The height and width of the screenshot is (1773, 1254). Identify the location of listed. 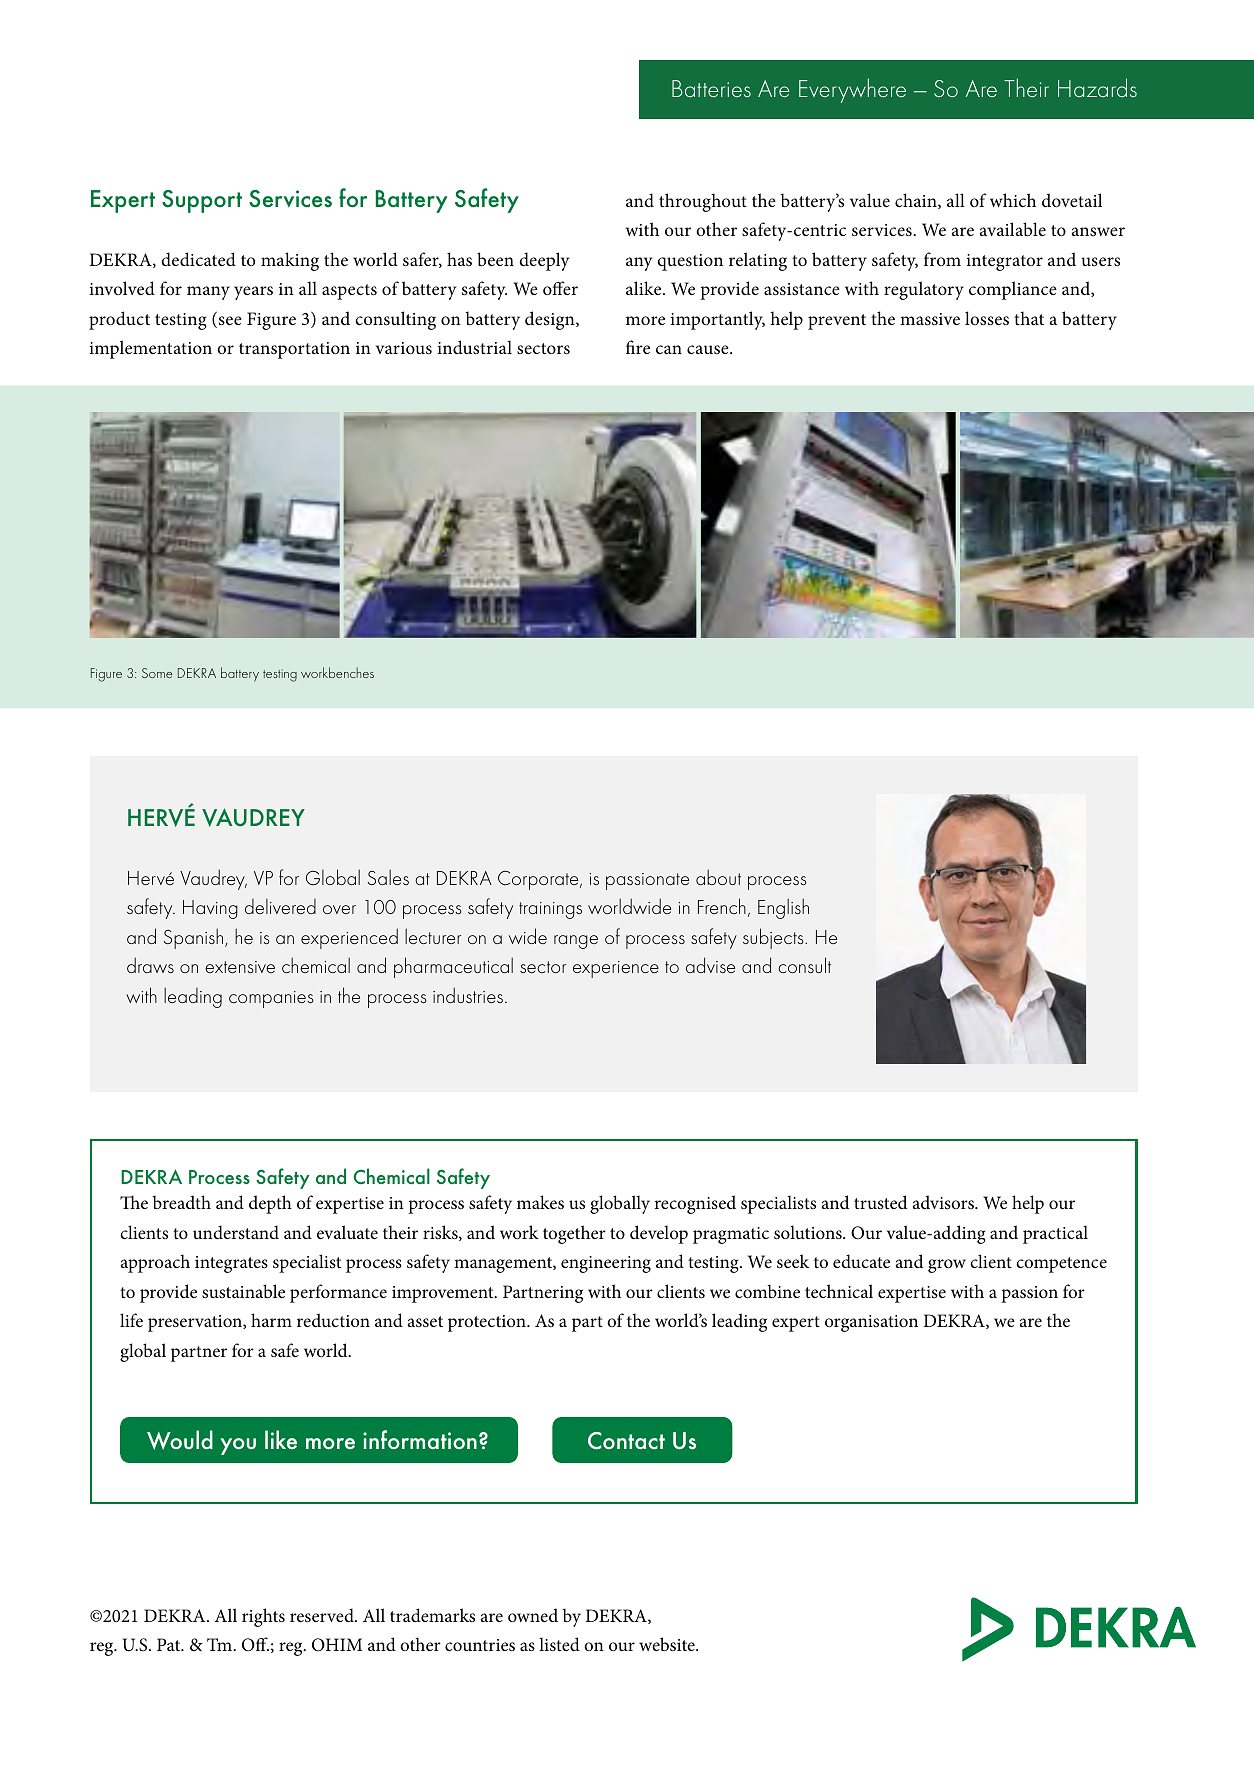
(559, 1644).
